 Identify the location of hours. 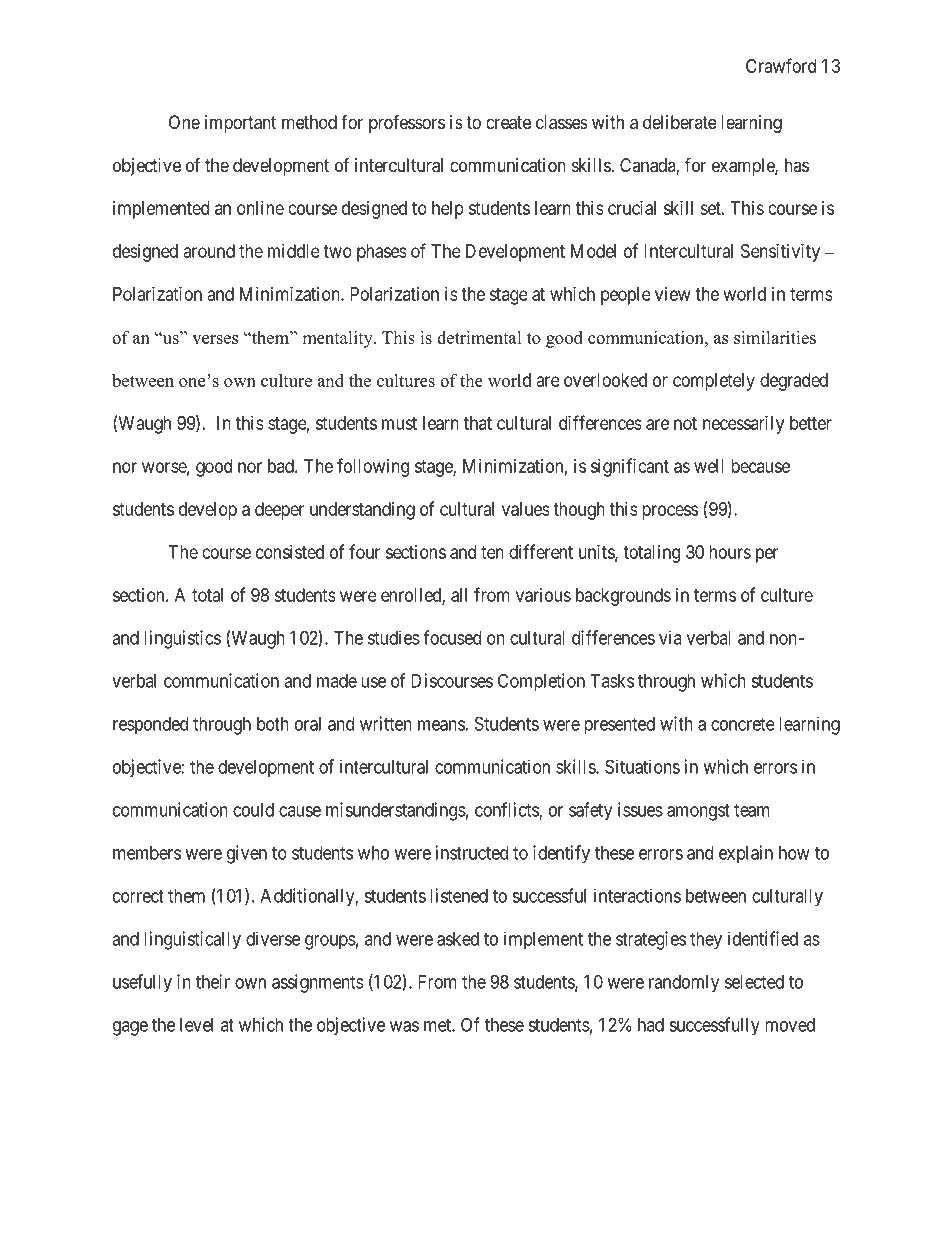
(730, 552).
